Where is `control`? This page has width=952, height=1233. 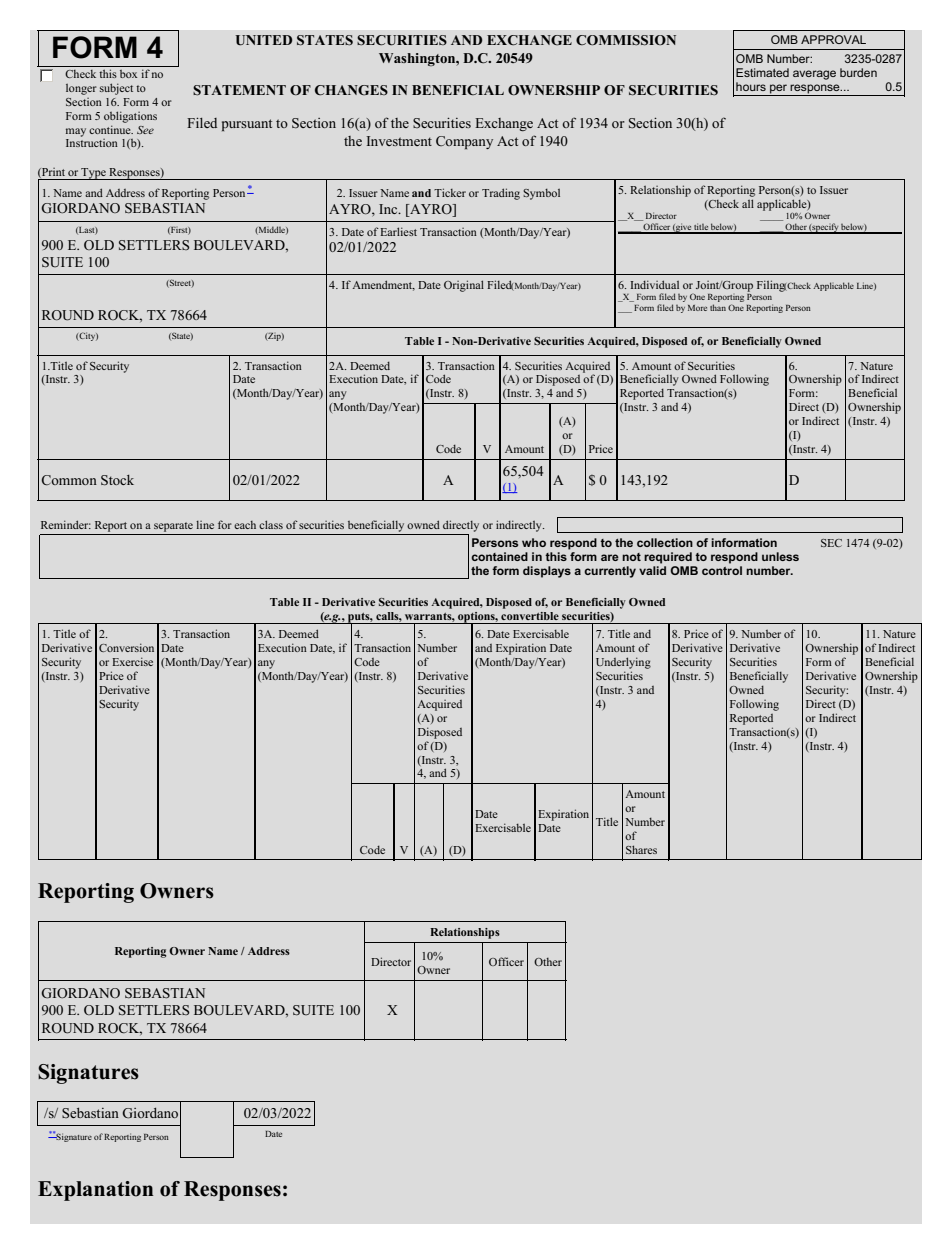
control is located at coordinates (722, 570).
